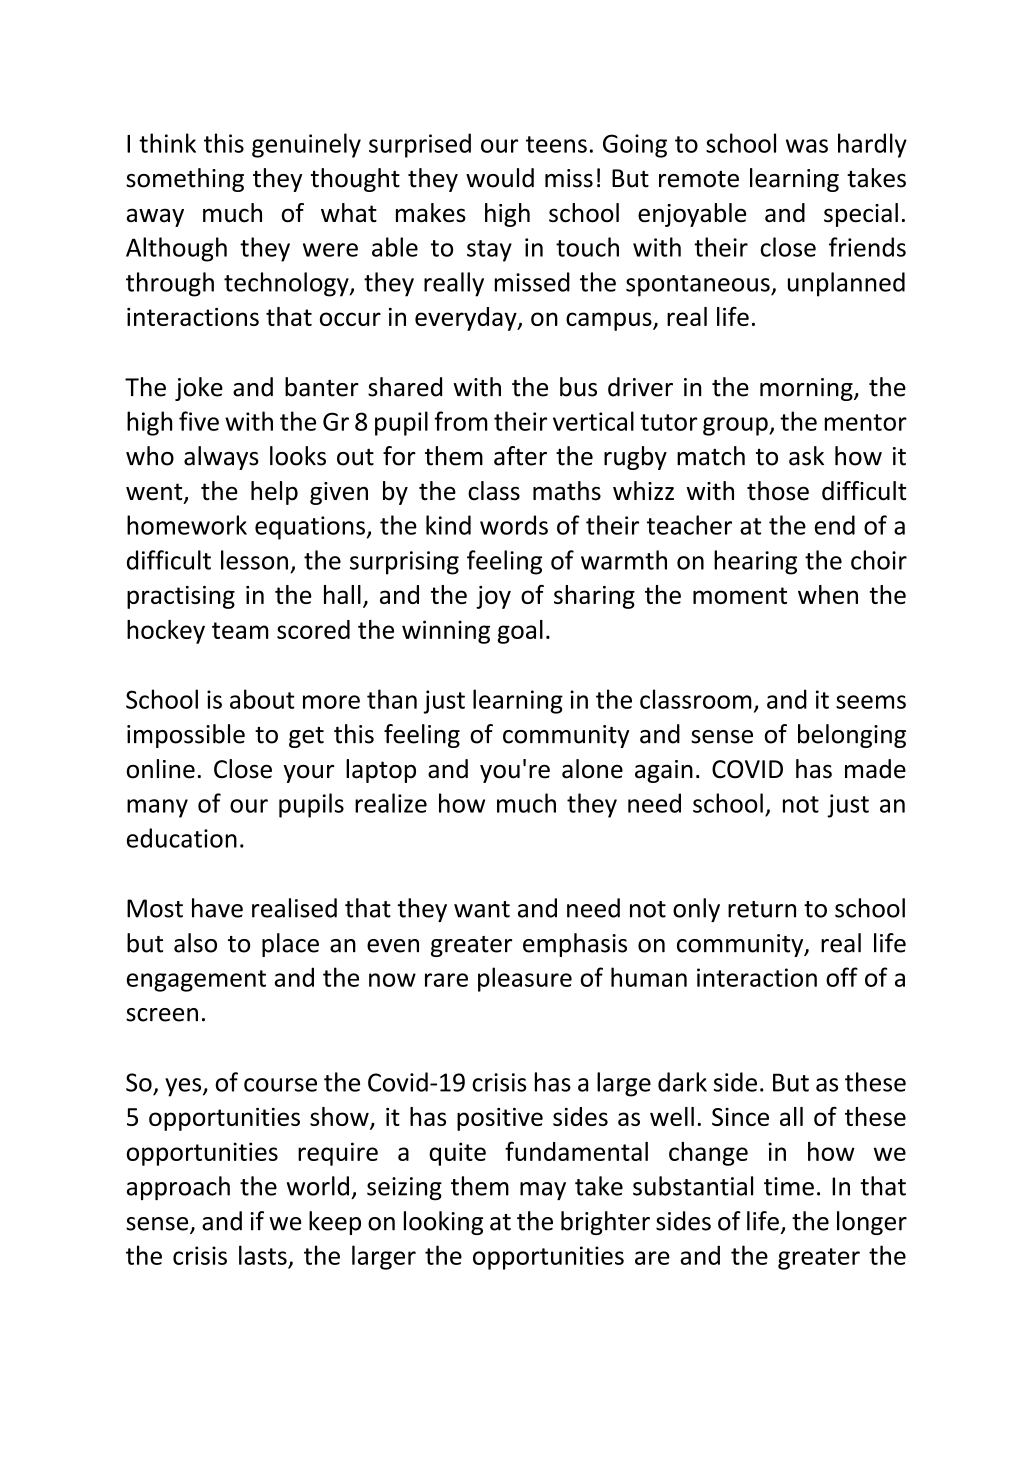  I want to click on may, so click(543, 1191).
